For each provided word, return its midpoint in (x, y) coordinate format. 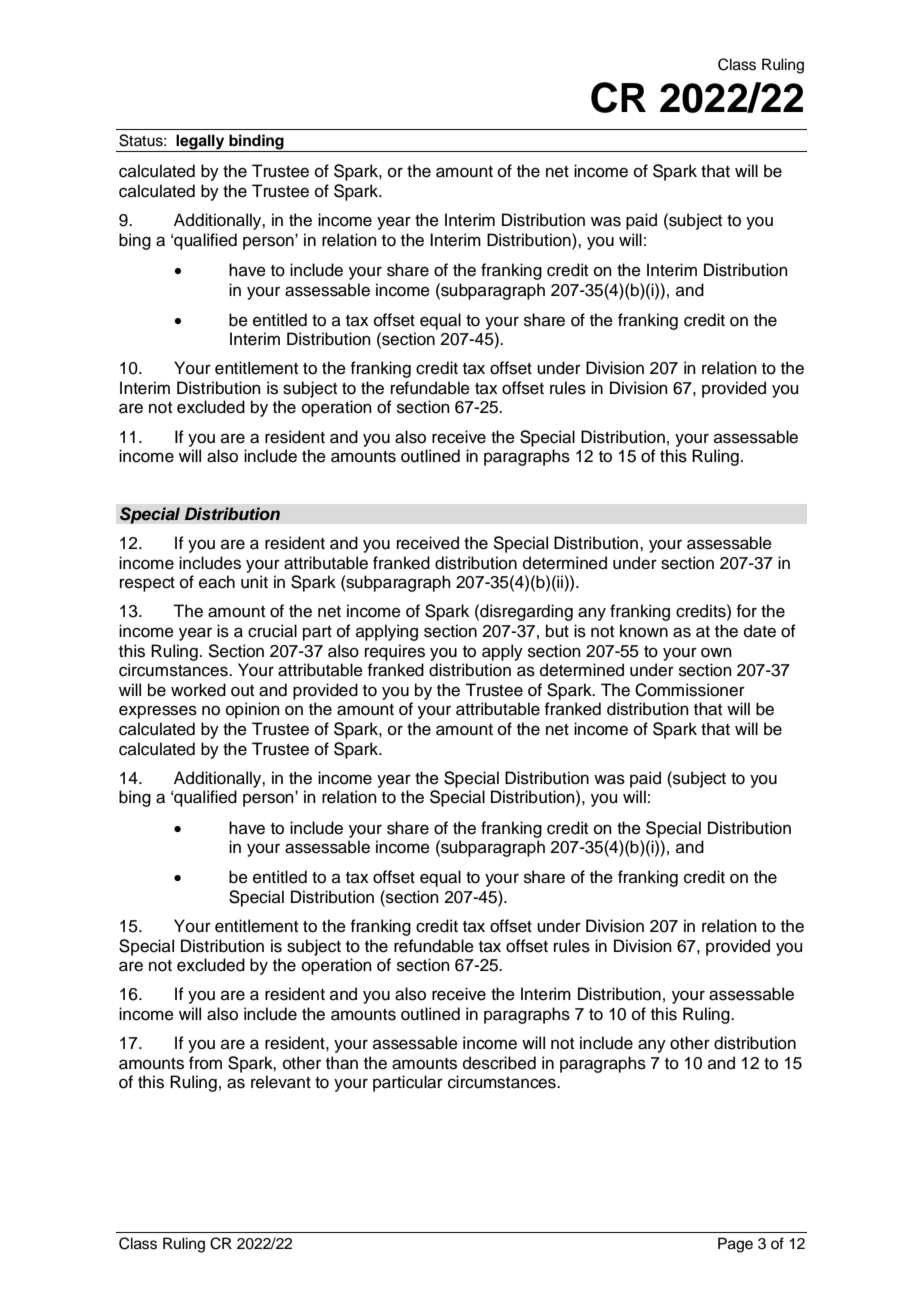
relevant (281, 1082)
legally (200, 143)
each (217, 582)
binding (256, 143)
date (760, 631)
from (205, 1063)
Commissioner (690, 690)
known (644, 631)
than (342, 1063)
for (746, 611)
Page (735, 1245)
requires (395, 652)
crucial (272, 631)
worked (198, 690)
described (499, 1063)
